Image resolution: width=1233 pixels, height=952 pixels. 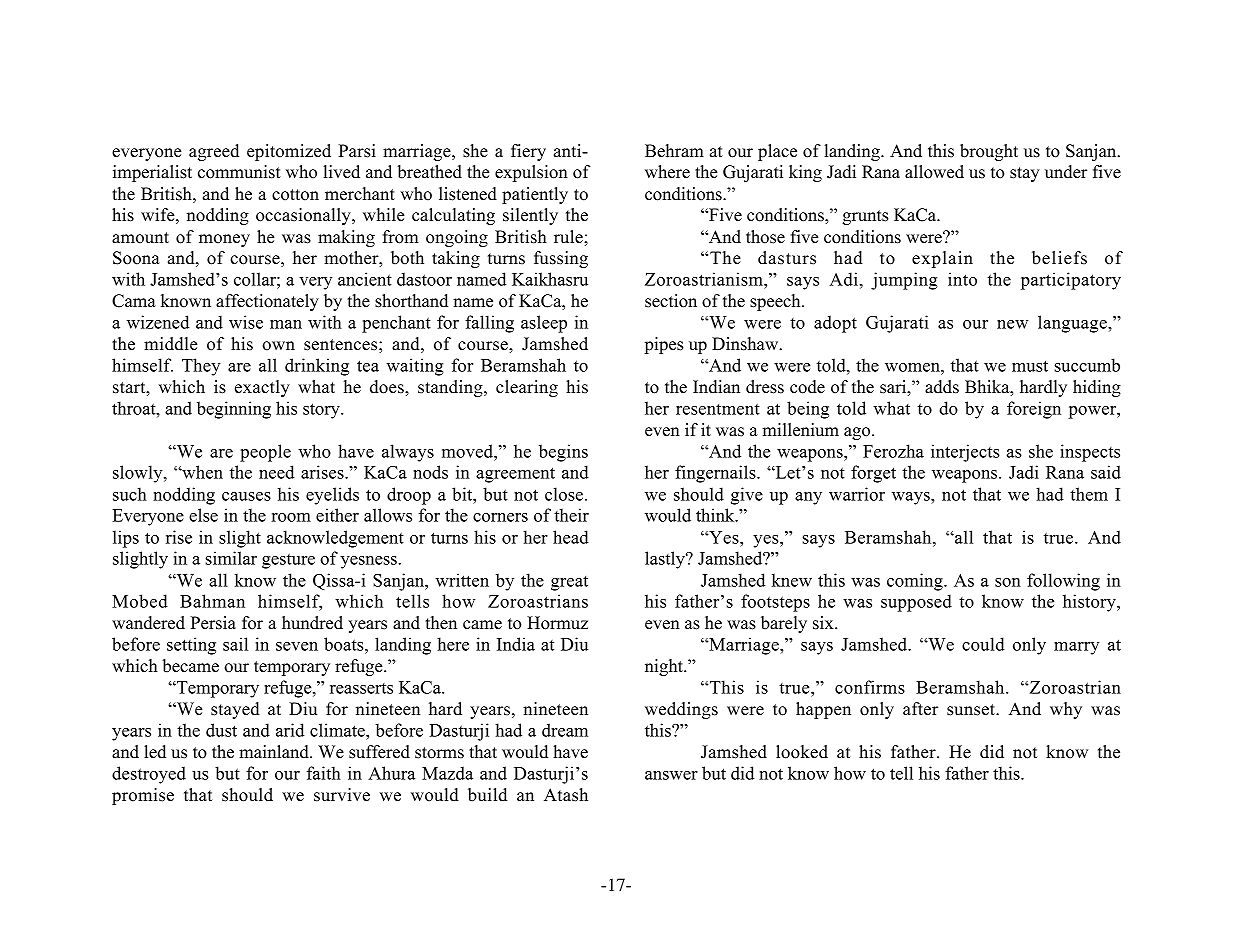 I want to click on faith, so click(x=324, y=773).
